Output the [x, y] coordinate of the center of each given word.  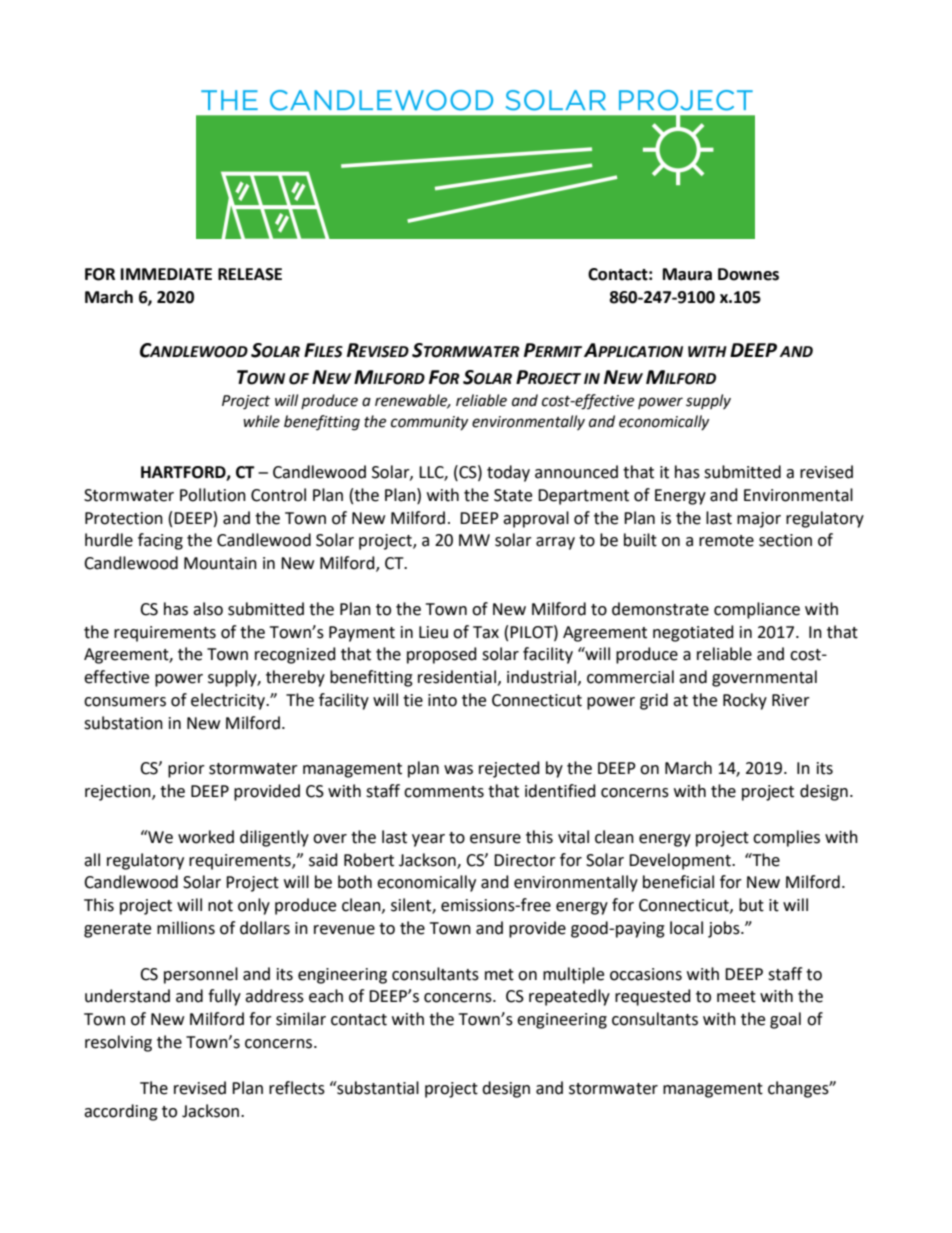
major [759, 520]
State [513, 495]
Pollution [213, 495]
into [442, 700]
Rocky [745, 701]
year [428, 840]
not [220, 906]
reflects [297, 1088]
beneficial [678, 882]
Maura [687, 274]
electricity [229, 701]
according [121, 1112]
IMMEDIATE [166, 274]
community [429, 423]
